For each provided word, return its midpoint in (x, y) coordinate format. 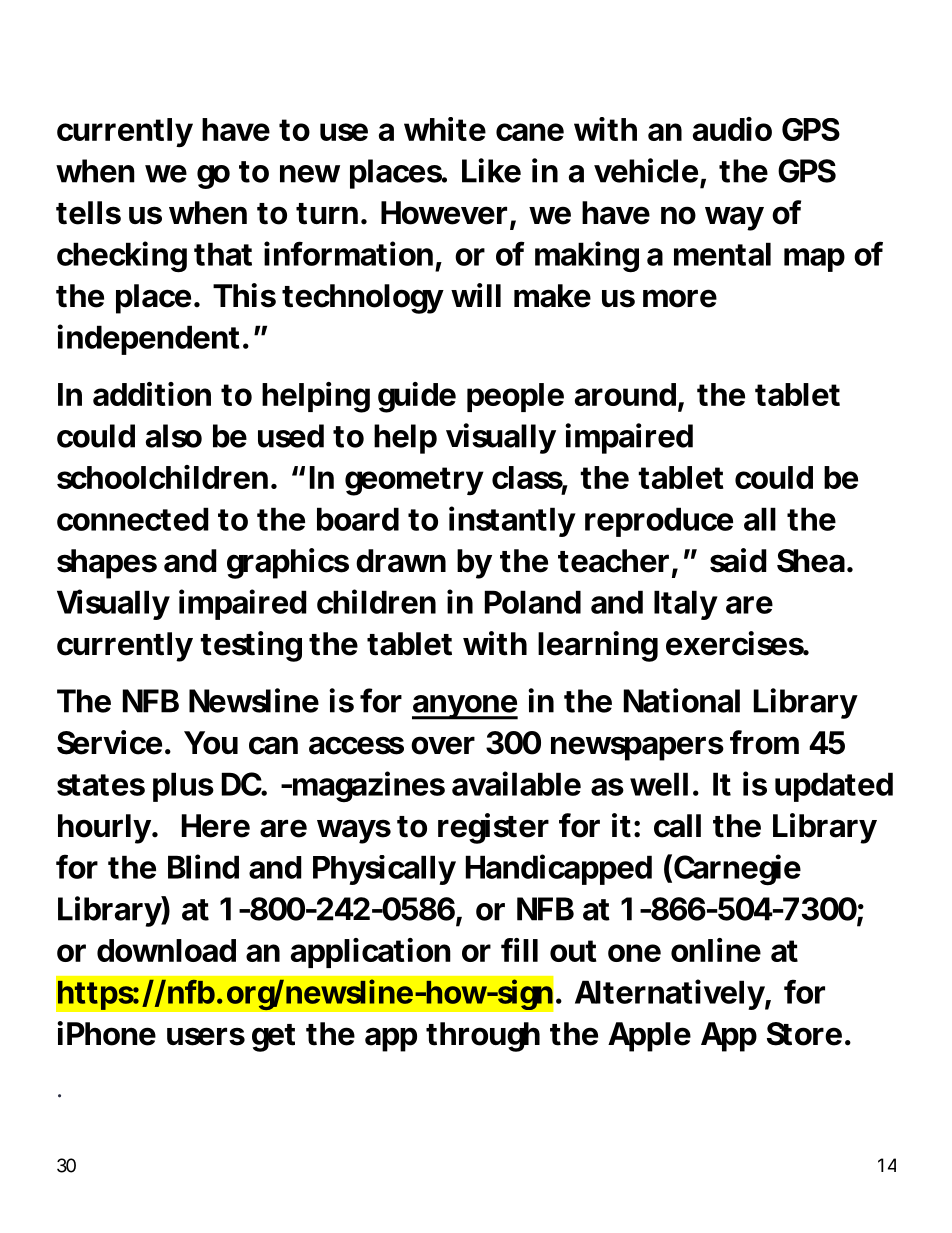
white (445, 129)
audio (732, 129)
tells (88, 213)
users (206, 1036)
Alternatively (670, 994)
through (483, 1037)
